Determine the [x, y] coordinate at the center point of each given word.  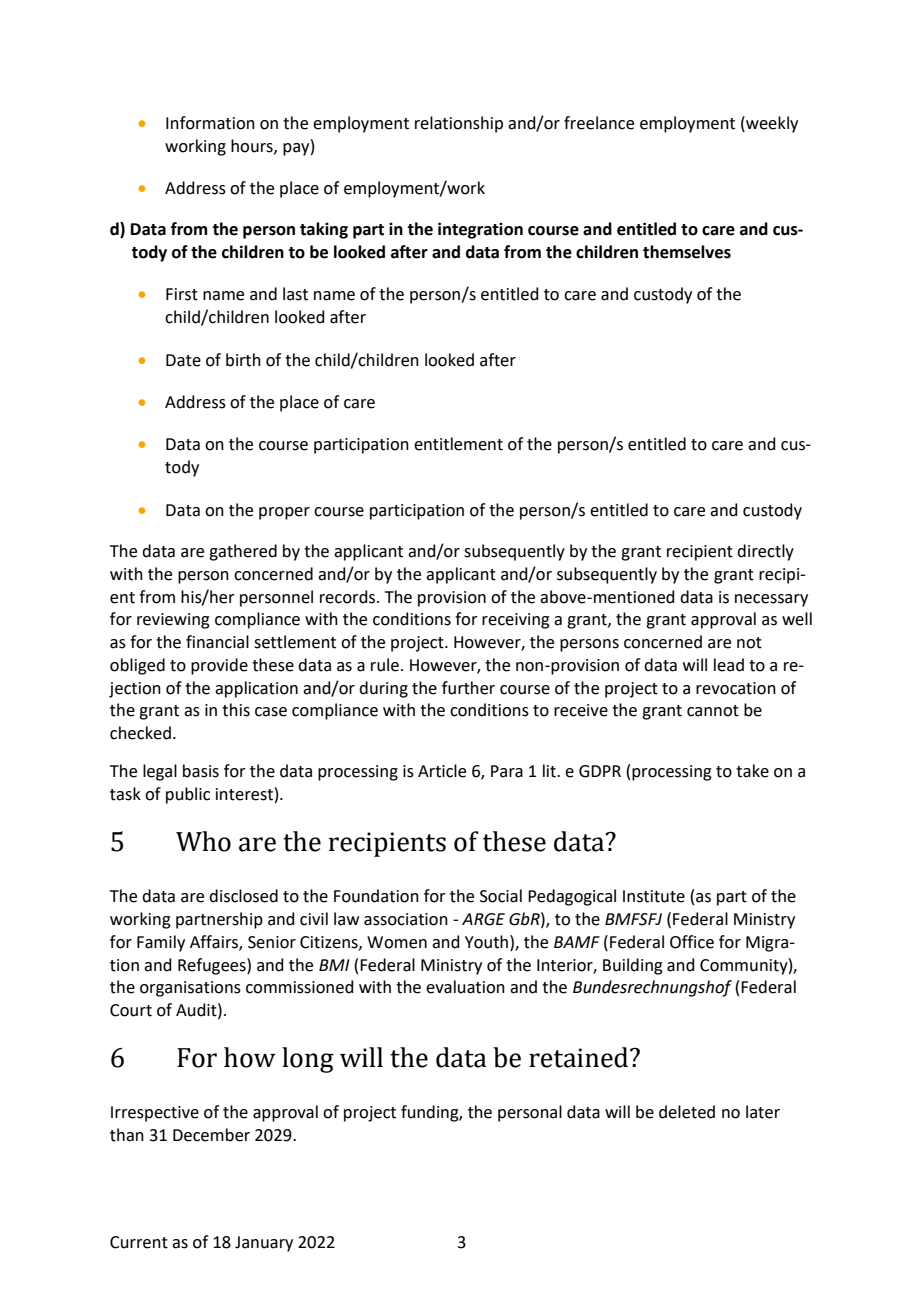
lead [729, 665]
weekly [771, 124]
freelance [599, 123]
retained [580, 1057]
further [468, 688]
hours [253, 146]
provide [219, 666]
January [264, 1244]
